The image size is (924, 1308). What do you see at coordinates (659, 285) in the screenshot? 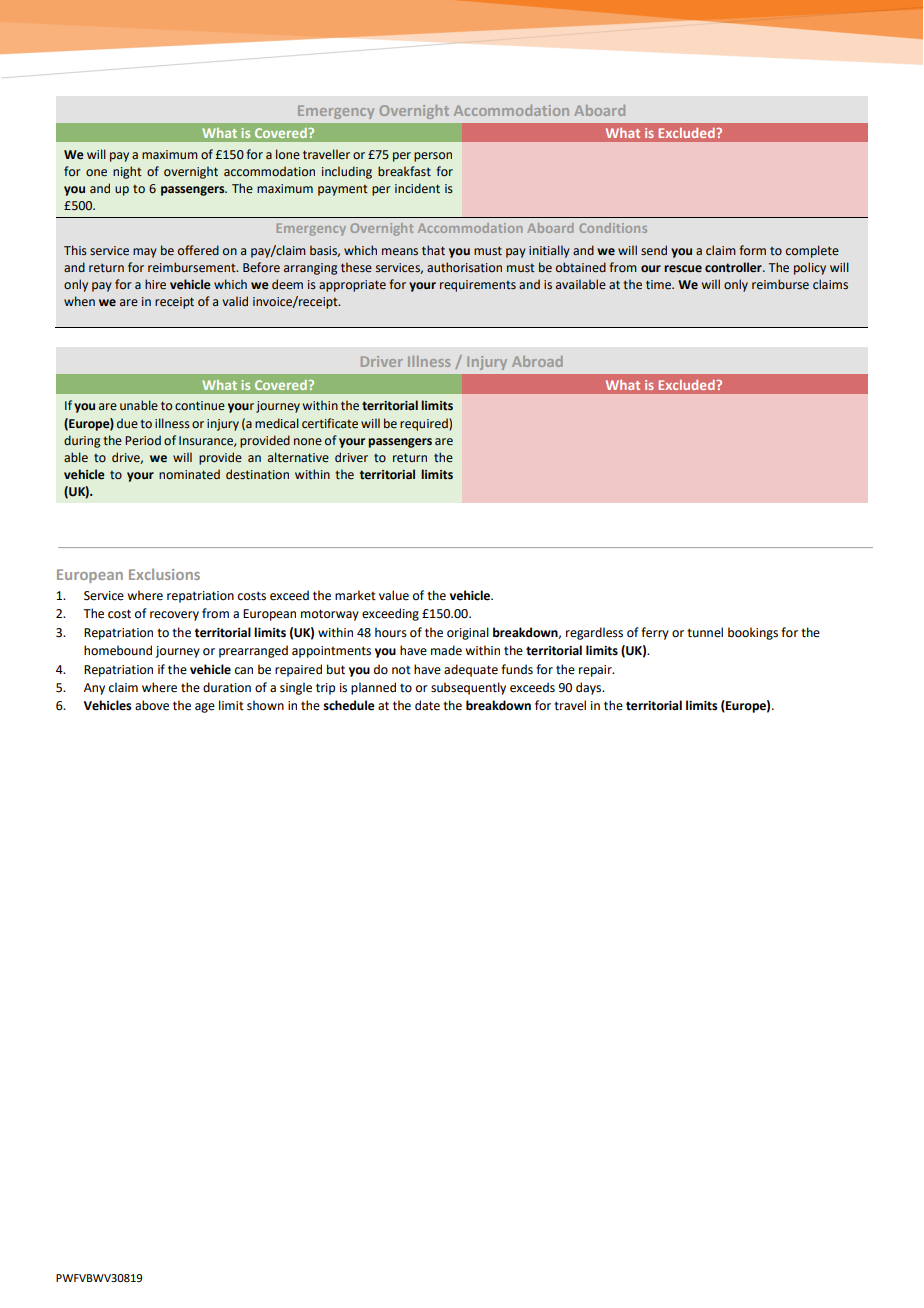
I see `time` at bounding box center [659, 285].
